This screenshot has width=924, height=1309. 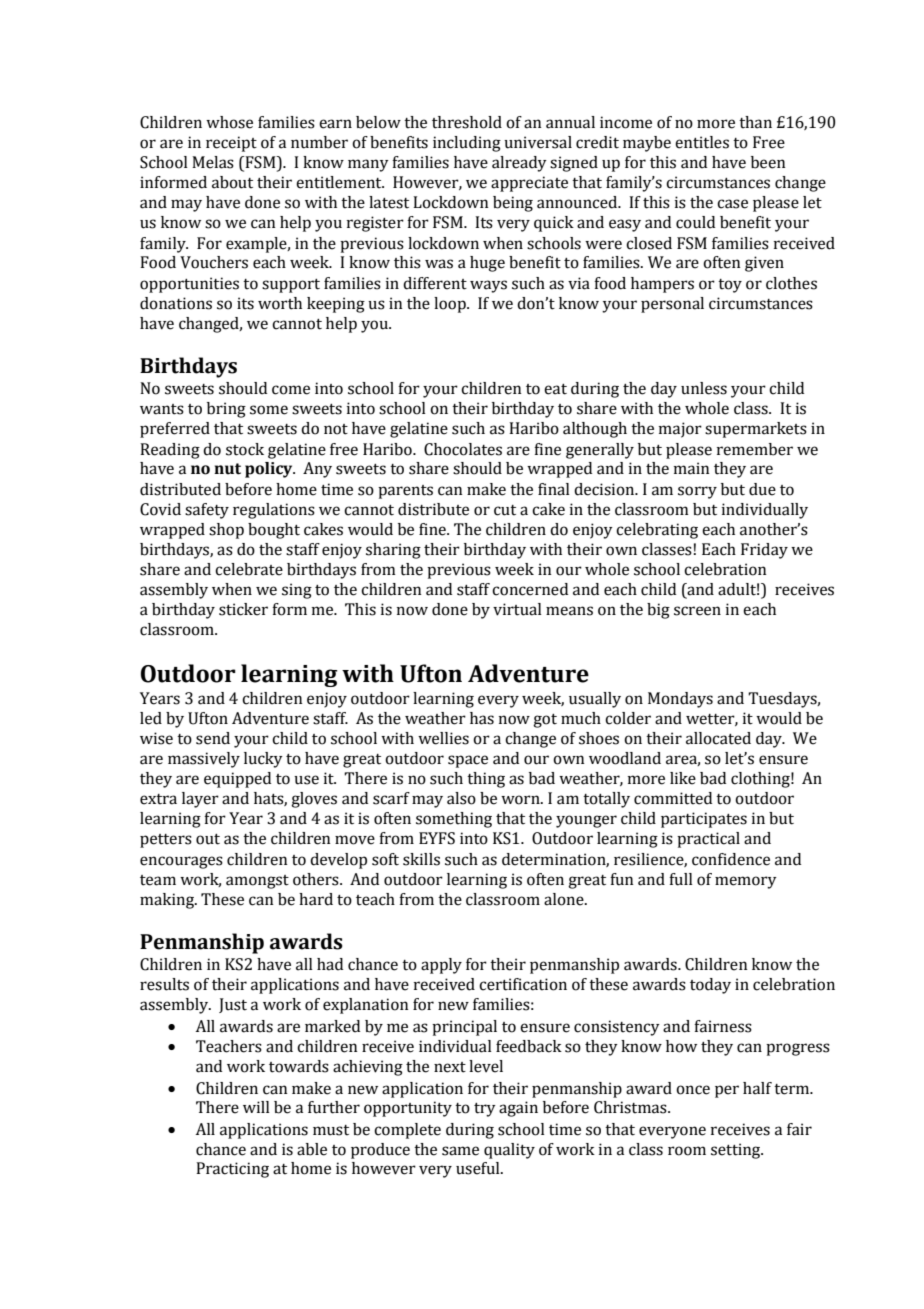 What do you see at coordinates (227, 469) in the screenshot?
I see `nut` at bounding box center [227, 469].
